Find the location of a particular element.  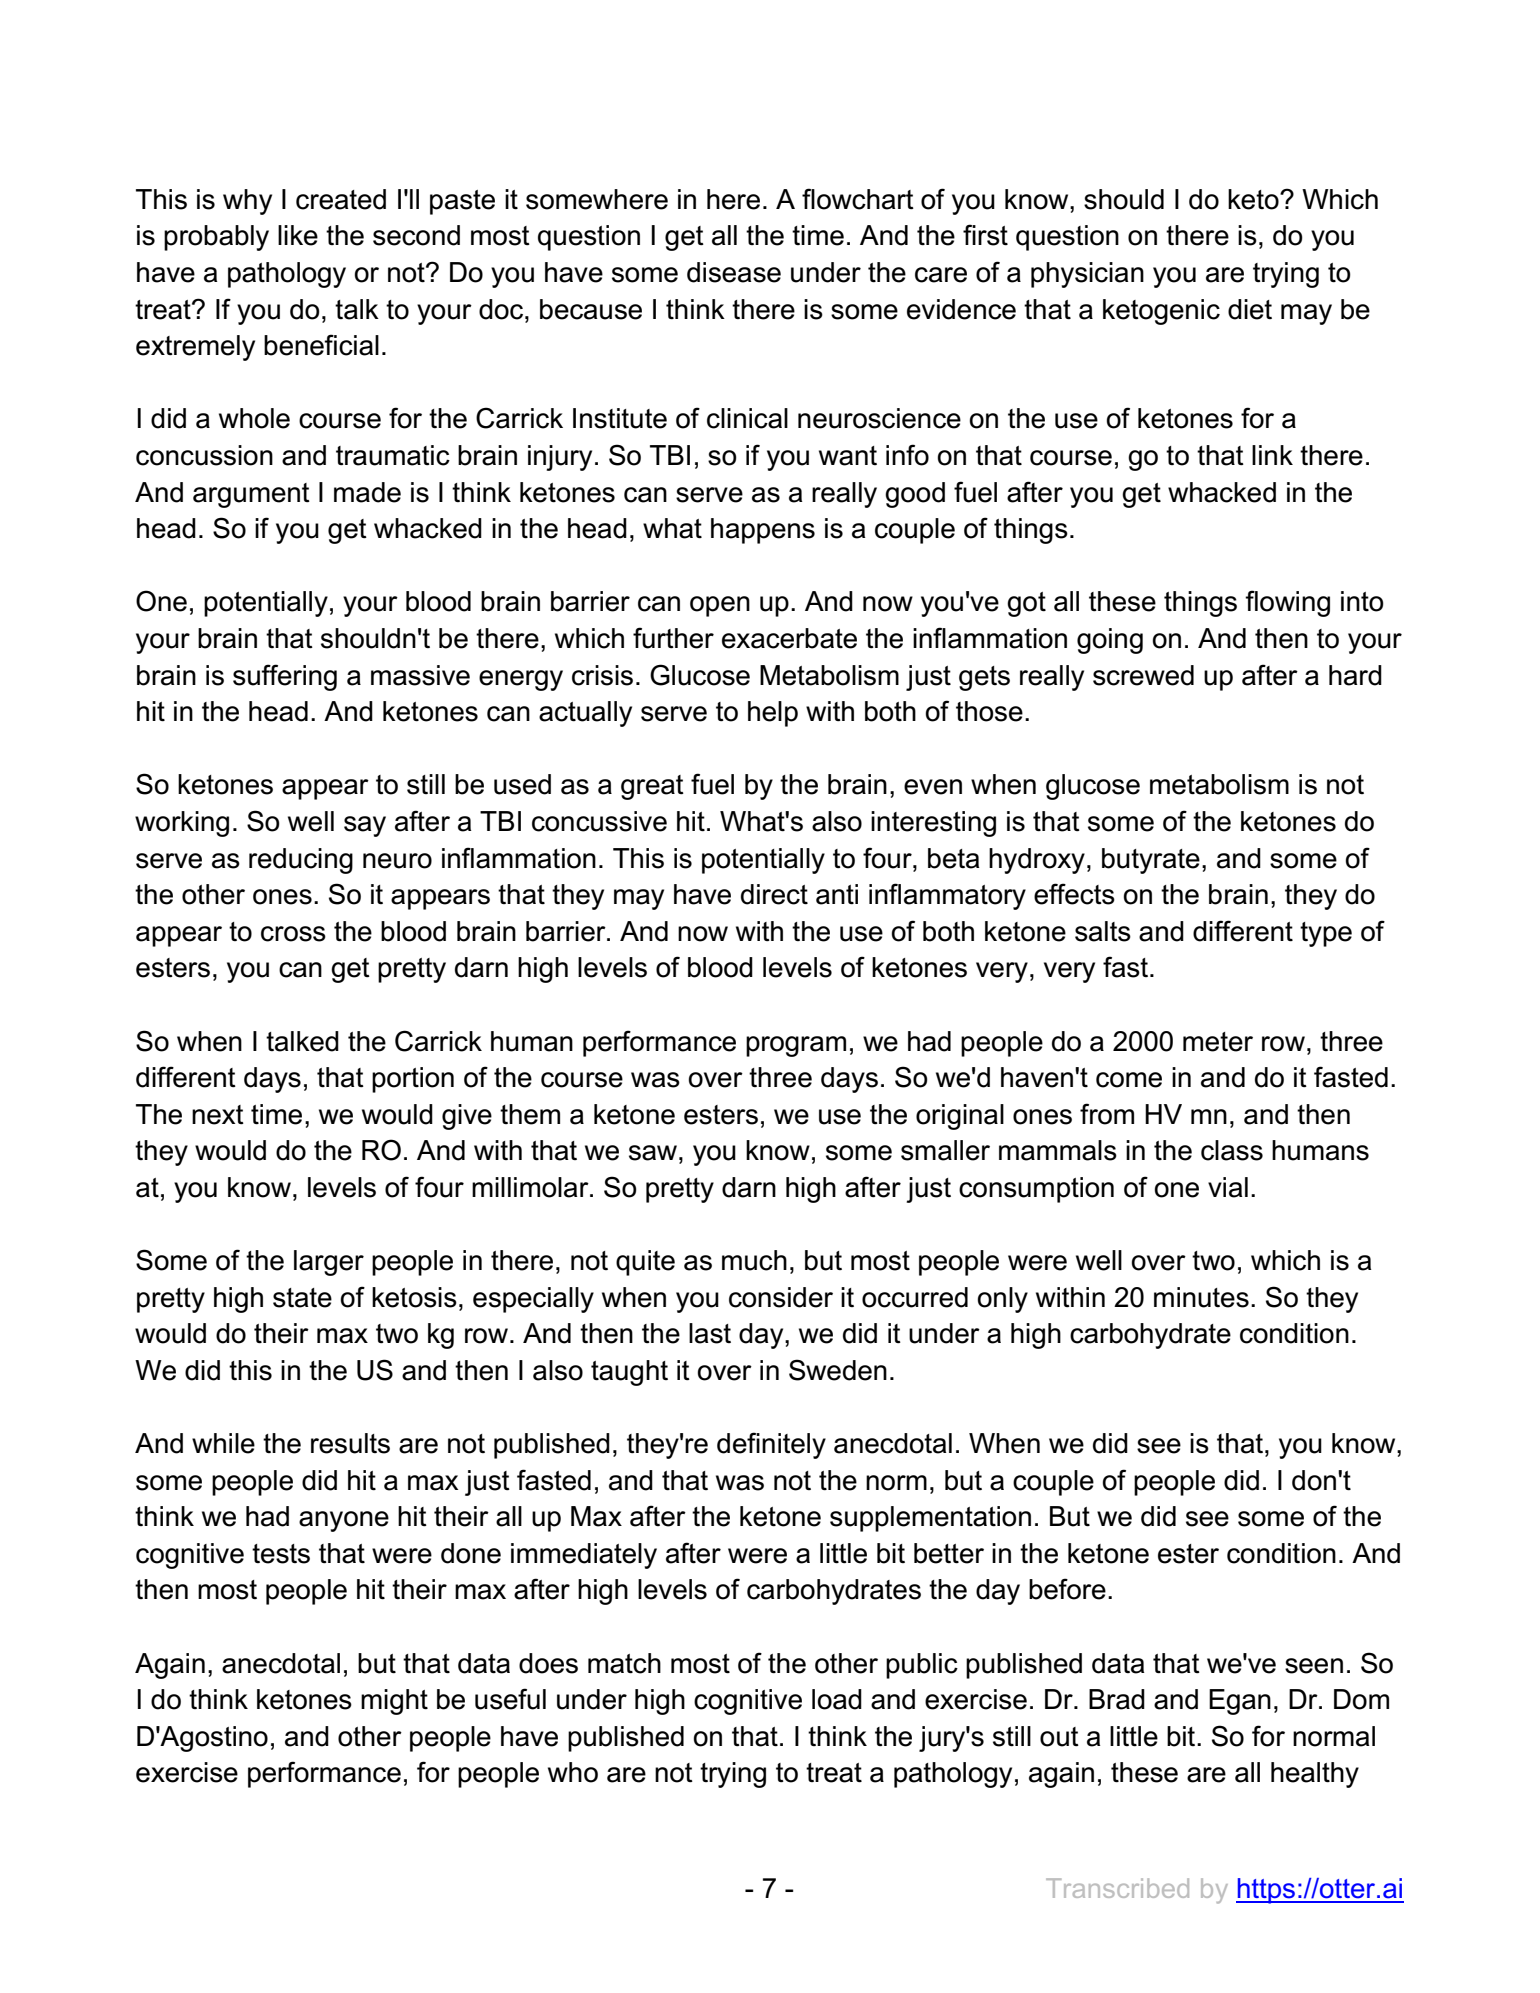

load is located at coordinates (837, 1699).
